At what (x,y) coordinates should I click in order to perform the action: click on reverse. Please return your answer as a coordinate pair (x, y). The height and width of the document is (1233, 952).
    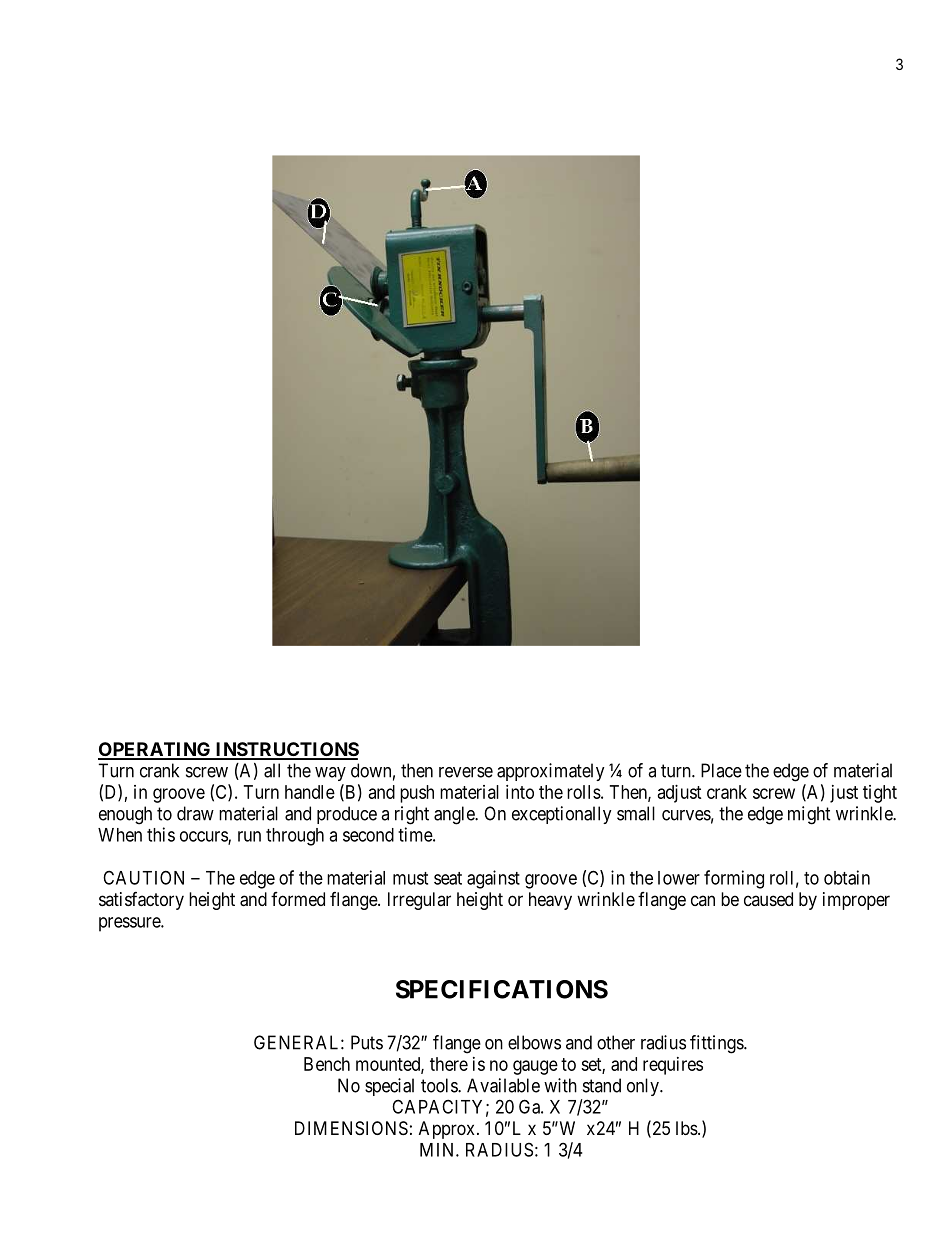
    Looking at the image, I should click on (466, 772).
